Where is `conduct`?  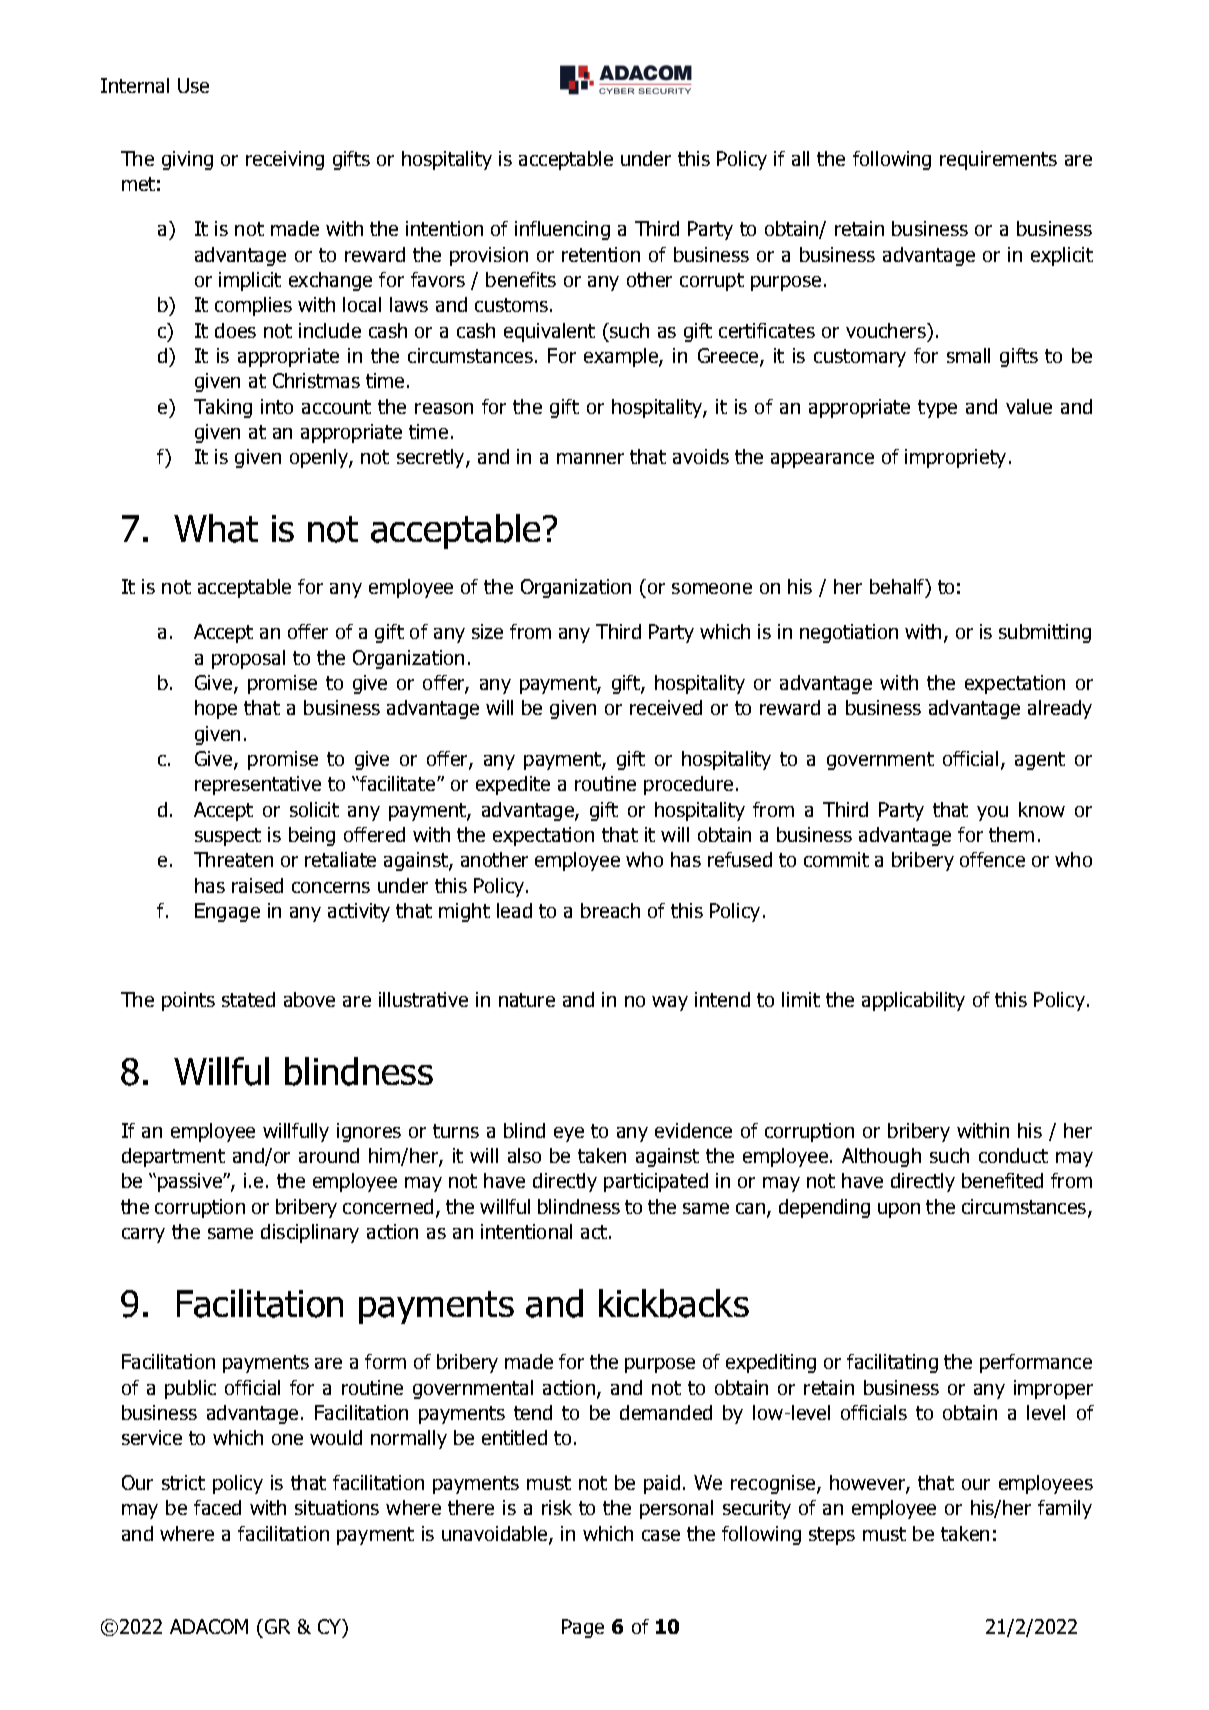 conduct is located at coordinates (1013, 1155).
